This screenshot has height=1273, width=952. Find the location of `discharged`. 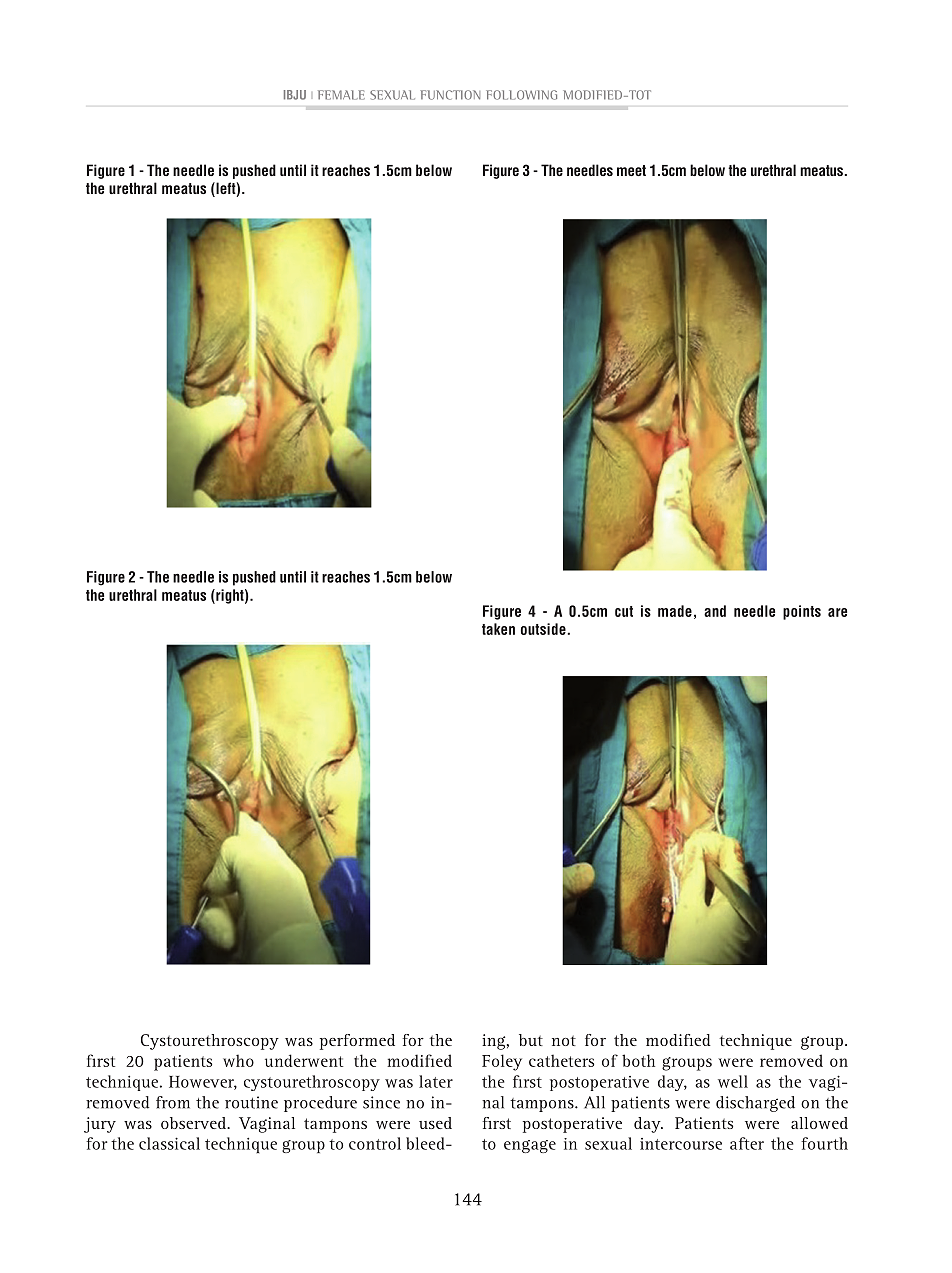

discharged is located at coordinates (755, 1104).
